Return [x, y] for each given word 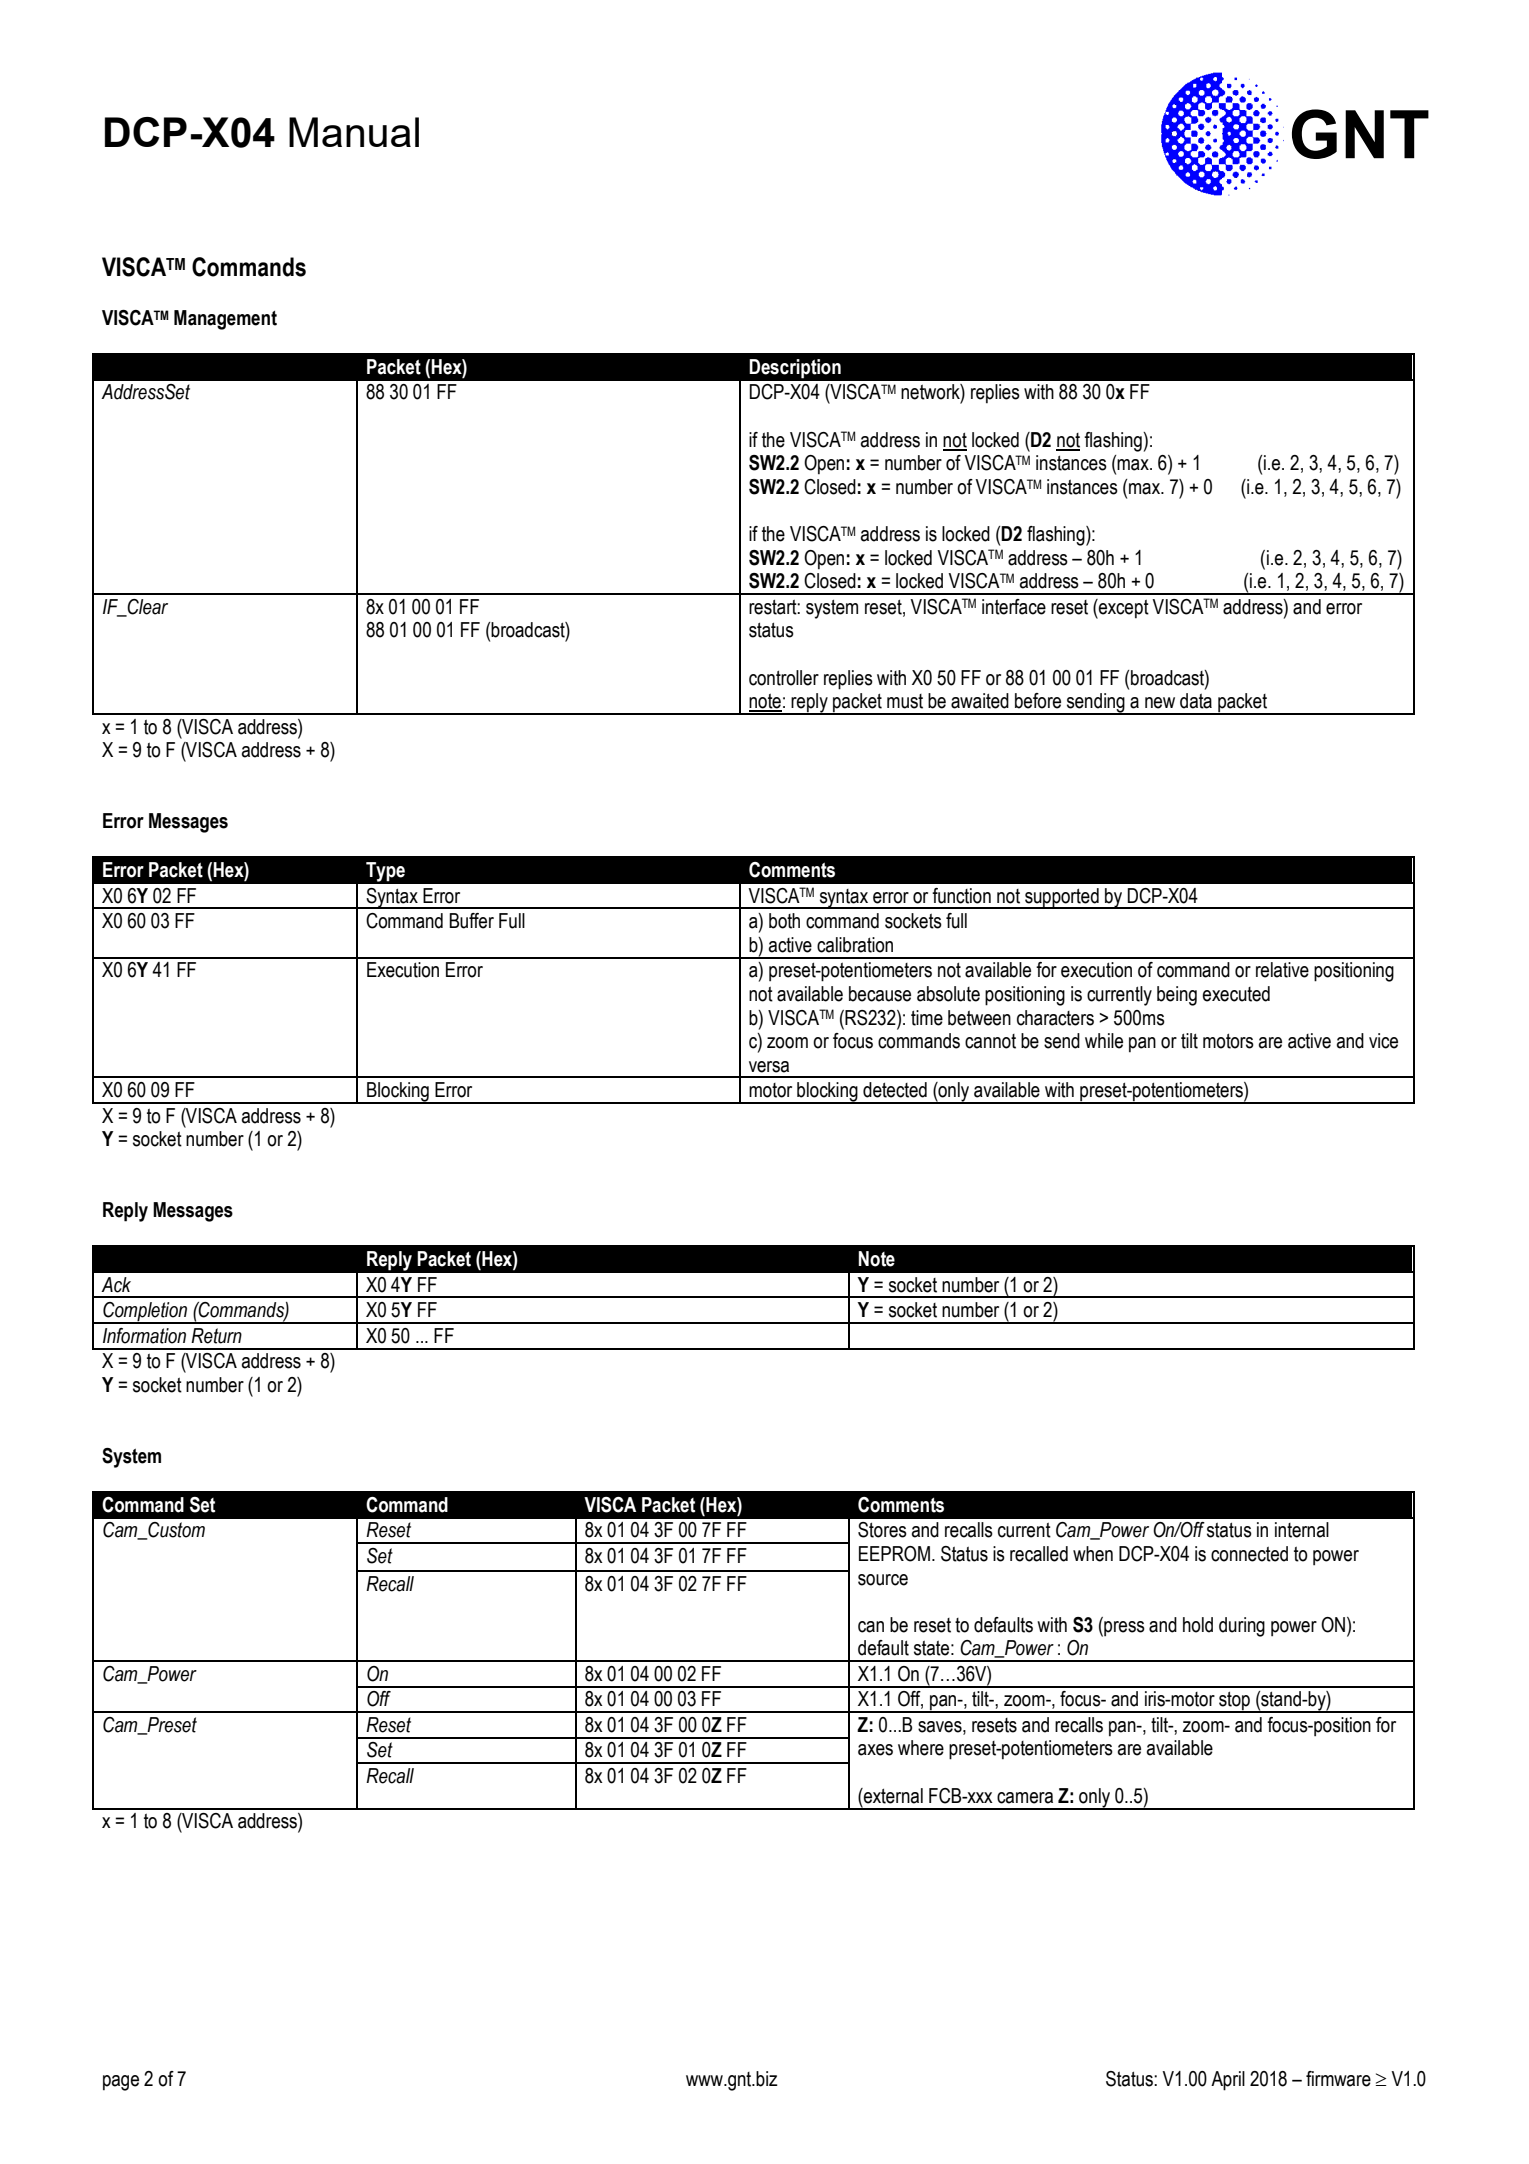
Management [225, 320]
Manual [354, 132]
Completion [145, 1313]
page [121, 2083]
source [883, 1580]
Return [216, 1336]
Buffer [471, 921]
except [1123, 609]
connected [1249, 1554]
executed [1236, 994]
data [1196, 701]
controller [784, 678]
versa [769, 1067]
